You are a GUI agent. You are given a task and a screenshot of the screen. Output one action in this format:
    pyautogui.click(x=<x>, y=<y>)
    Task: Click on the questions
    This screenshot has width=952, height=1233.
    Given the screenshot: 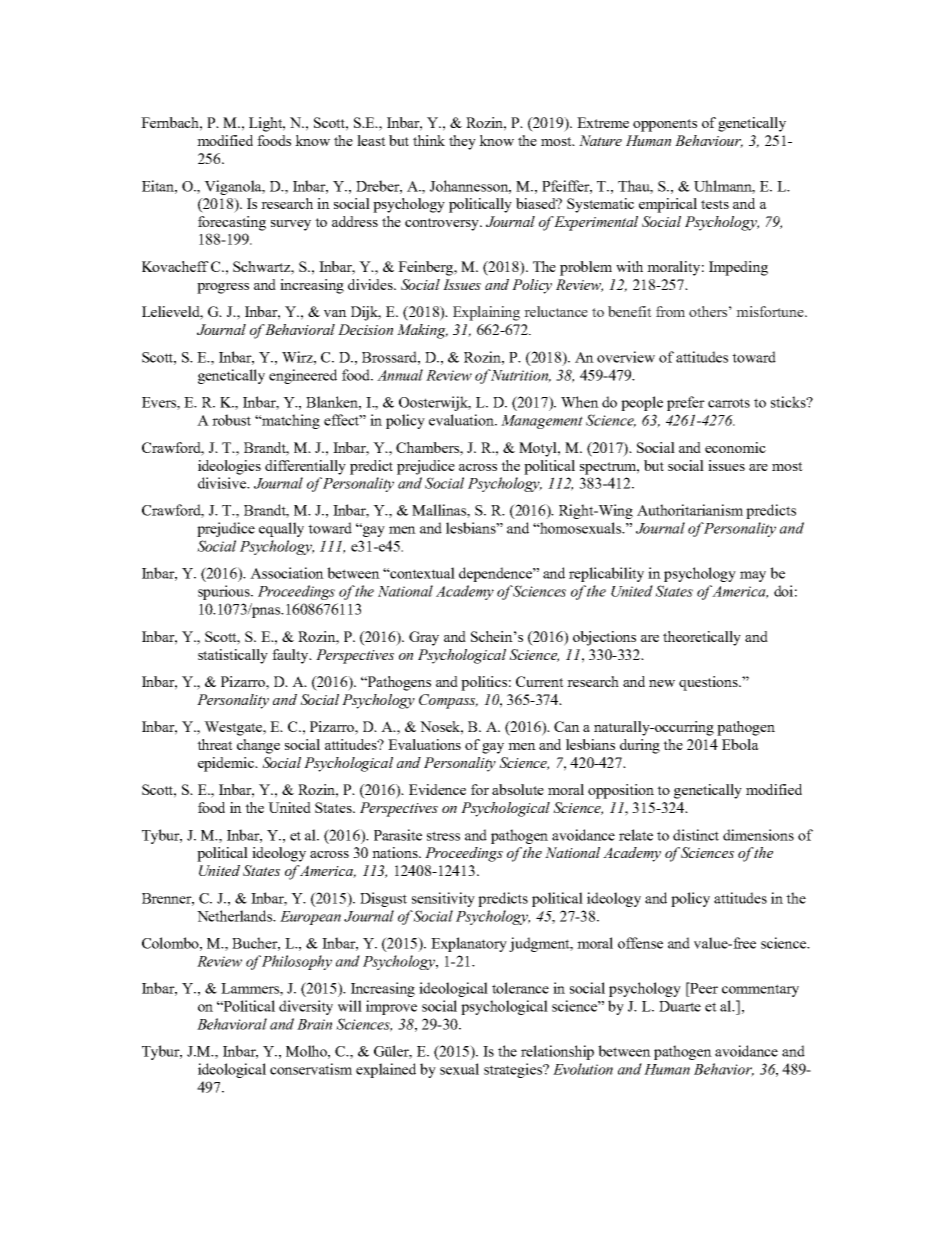 What is the action you would take?
    pyautogui.click(x=709, y=683)
